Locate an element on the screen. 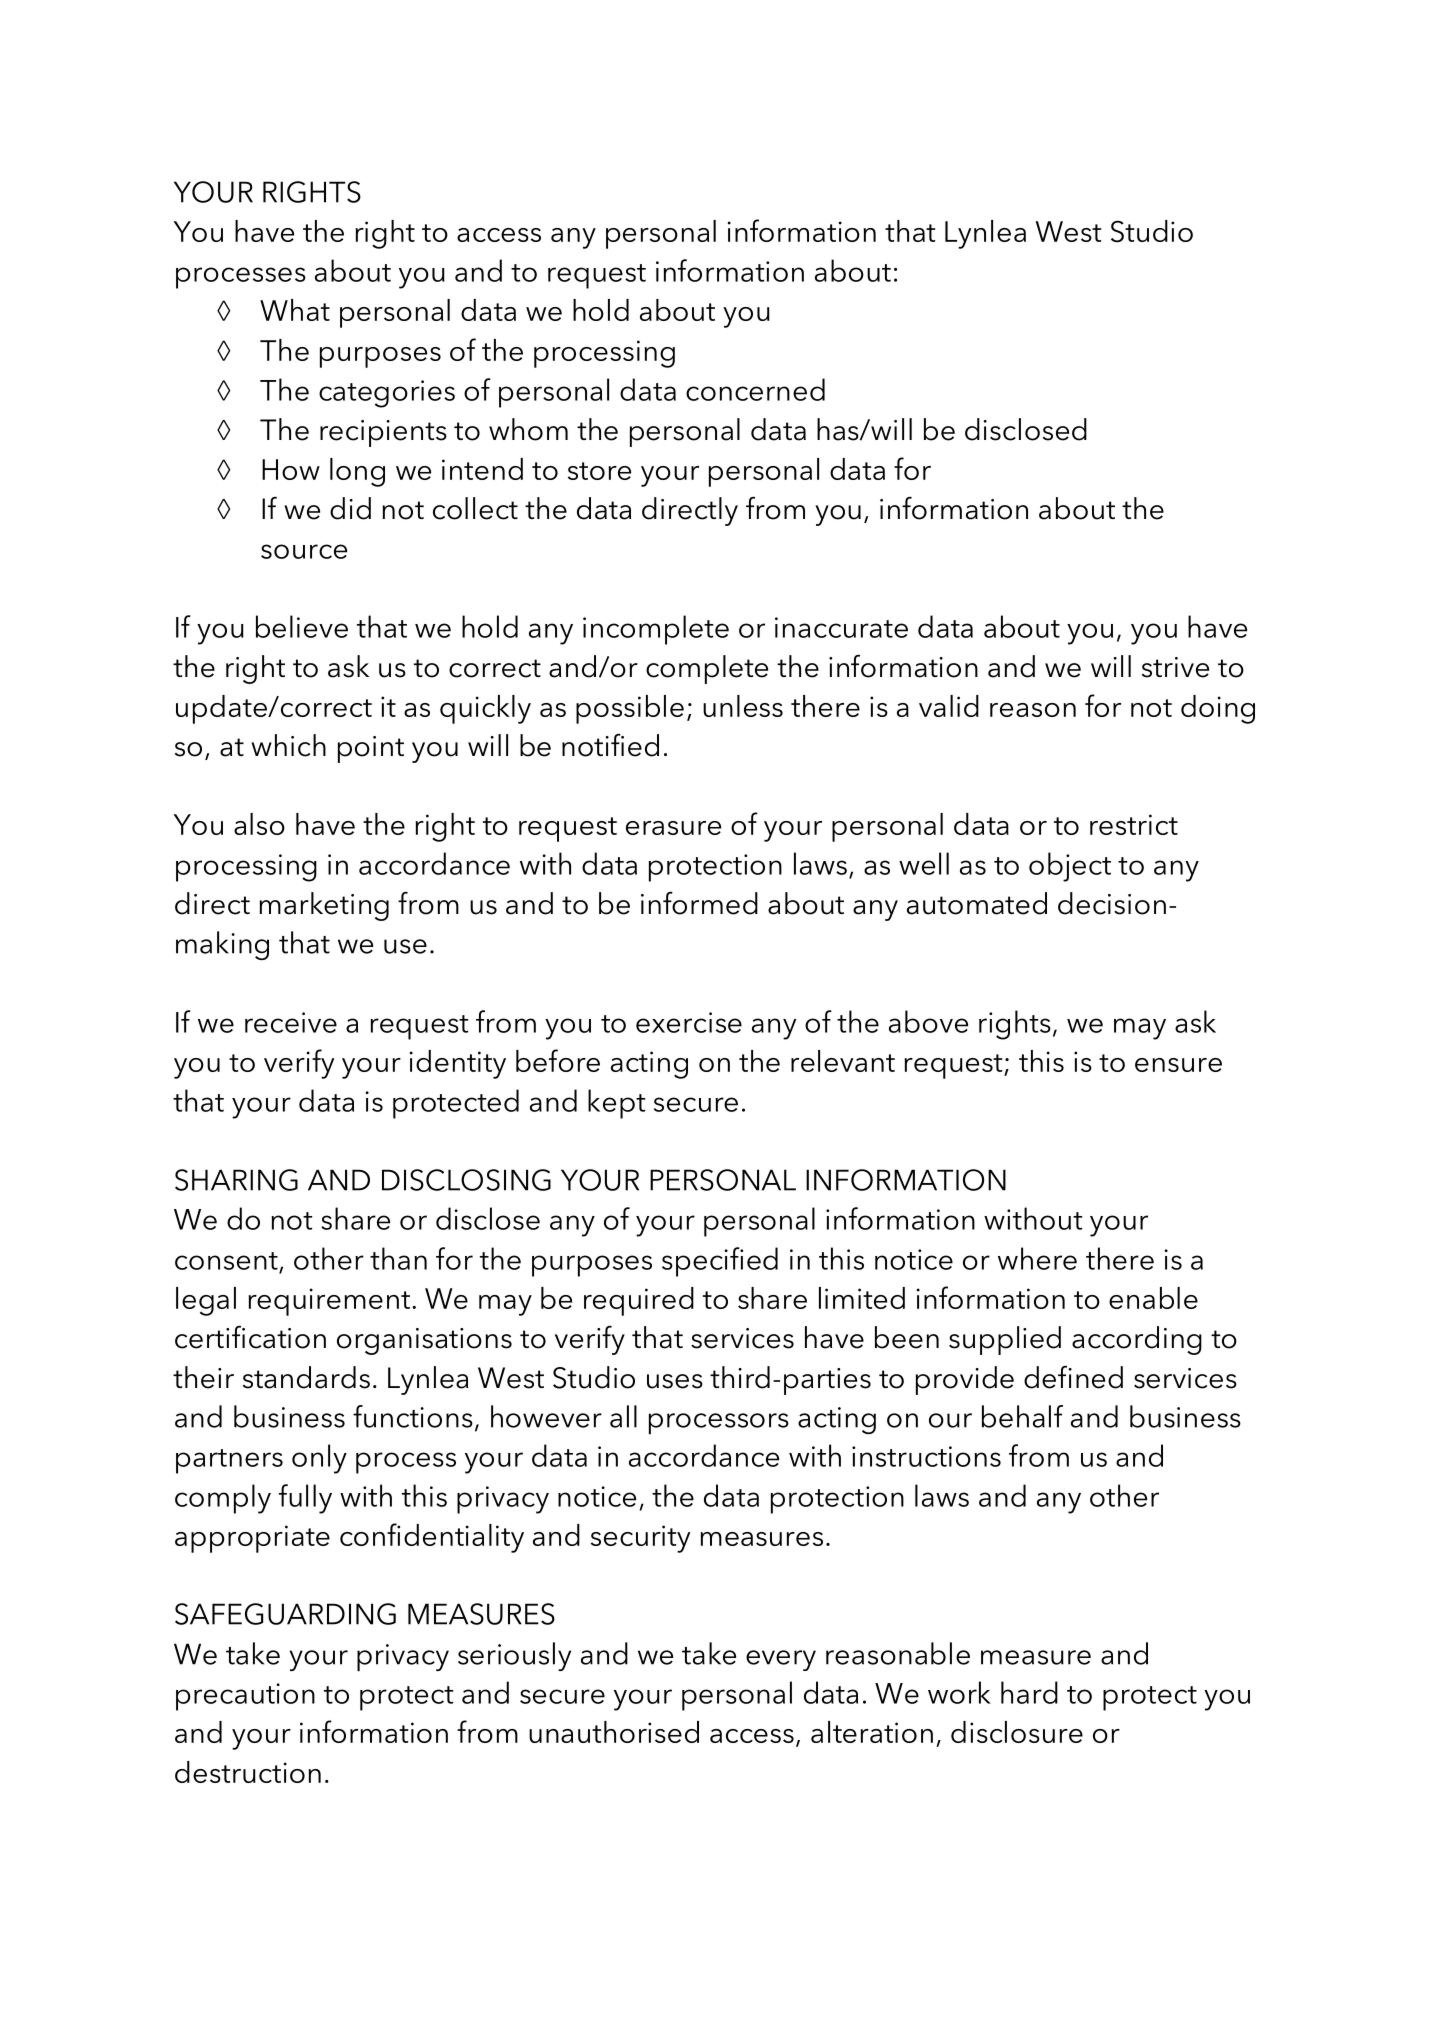  doing is located at coordinates (1218, 709).
